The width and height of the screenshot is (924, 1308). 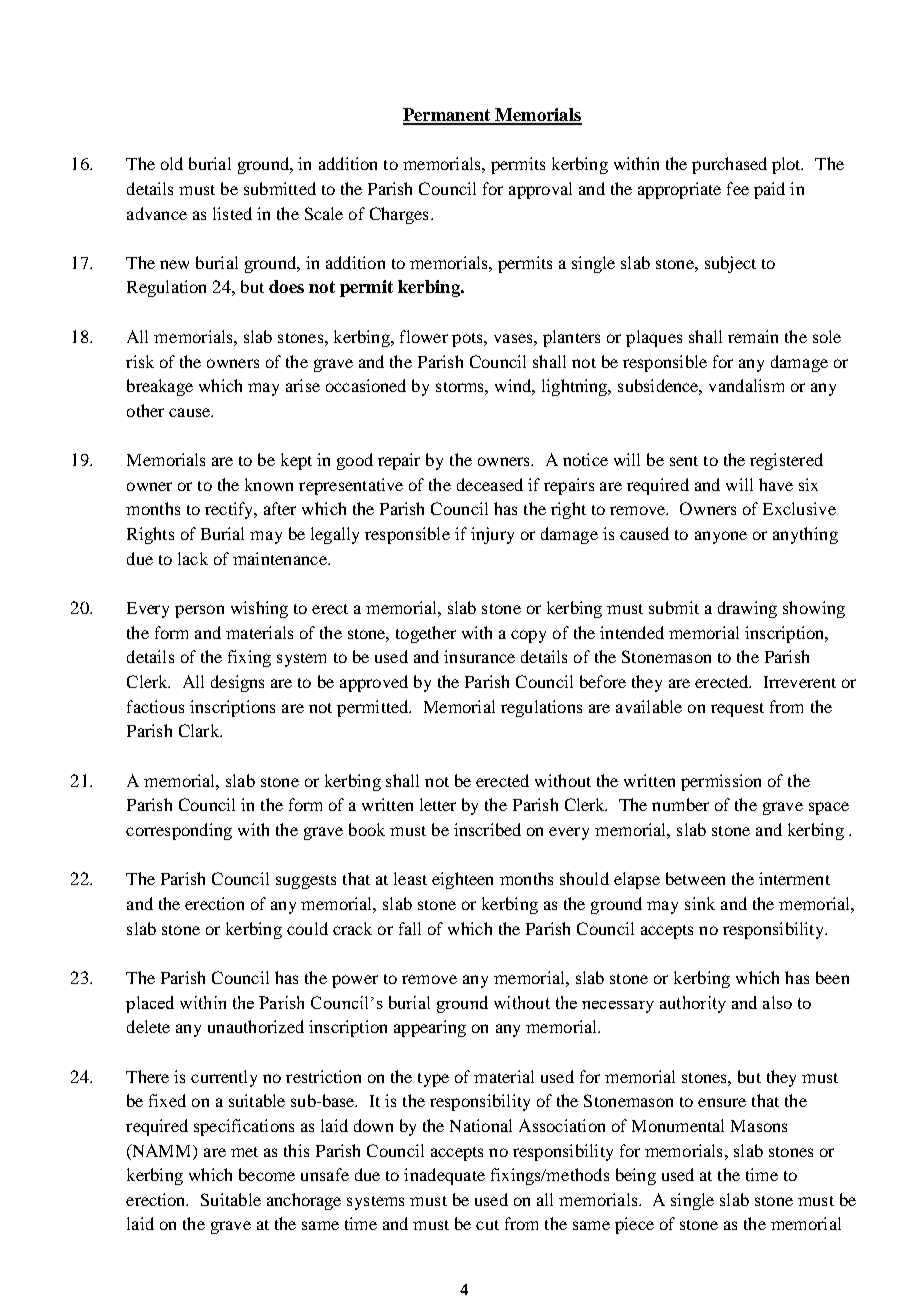 I want to click on Permanent, so click(x=448, y=116).
